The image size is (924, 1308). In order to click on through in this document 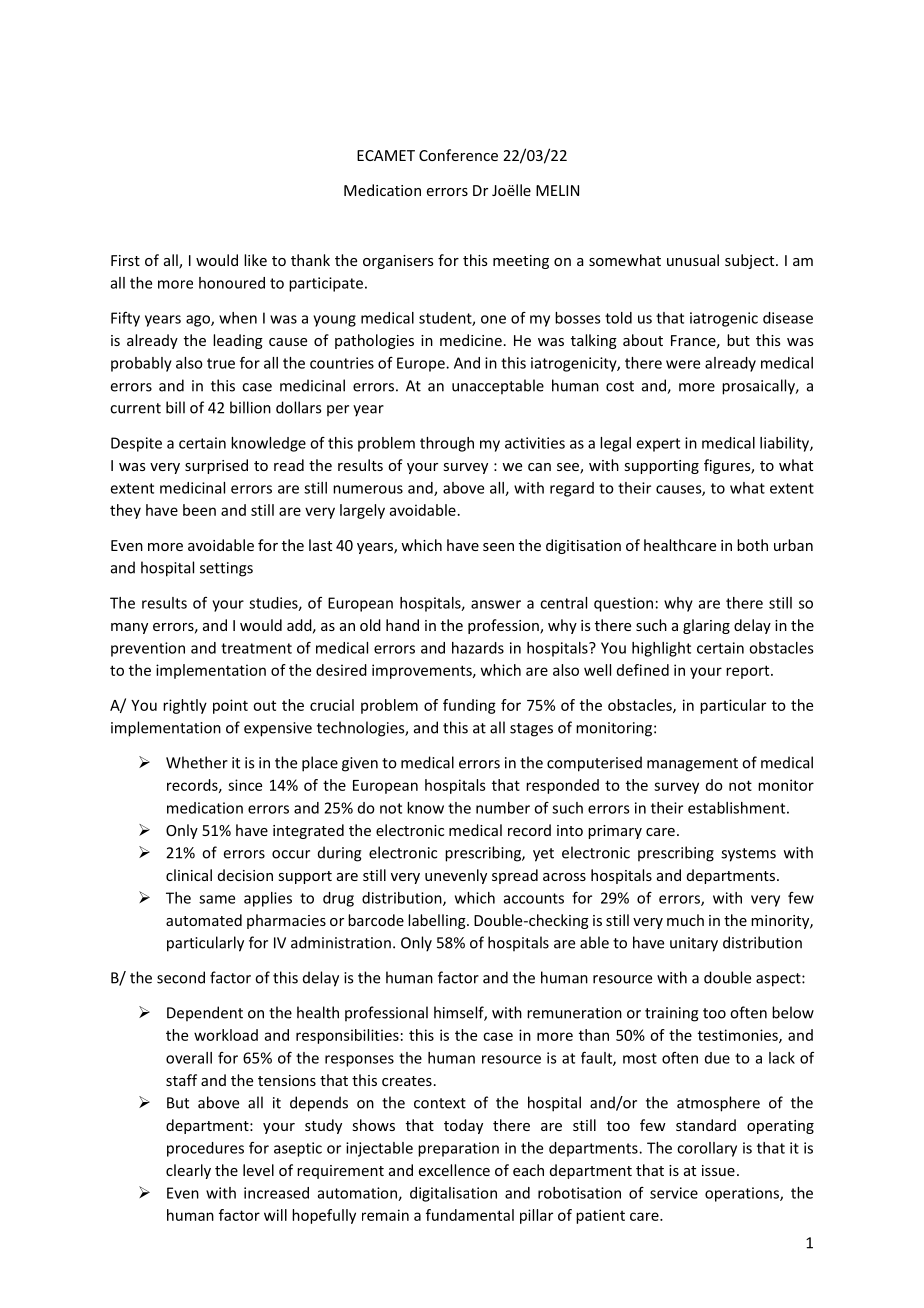, I will do `click(447, 444)`.
